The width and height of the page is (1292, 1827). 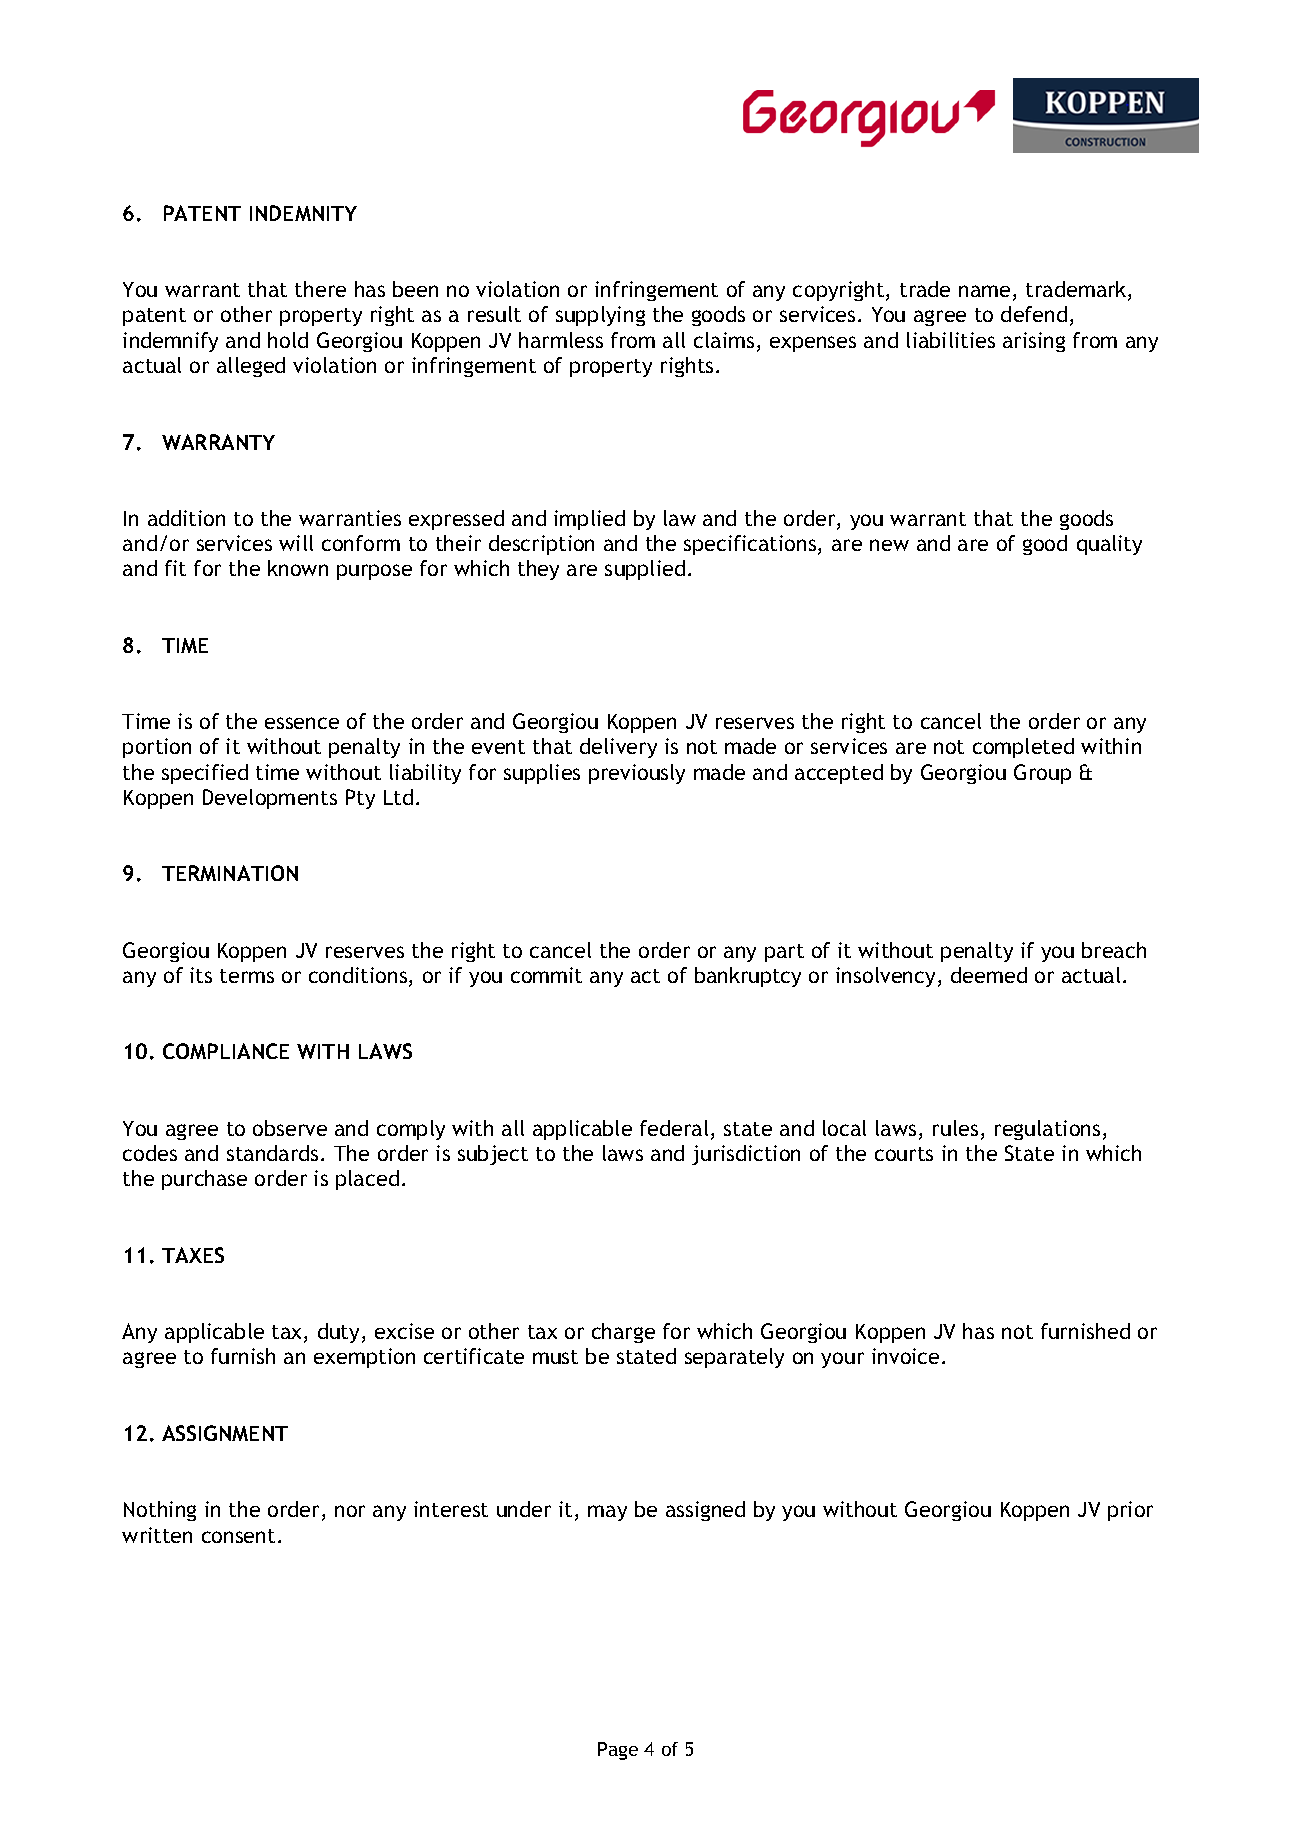 What do you see at coordinates (1130, 1511) in the page?
I see `prior` at bounding box center [1130, 1511].
